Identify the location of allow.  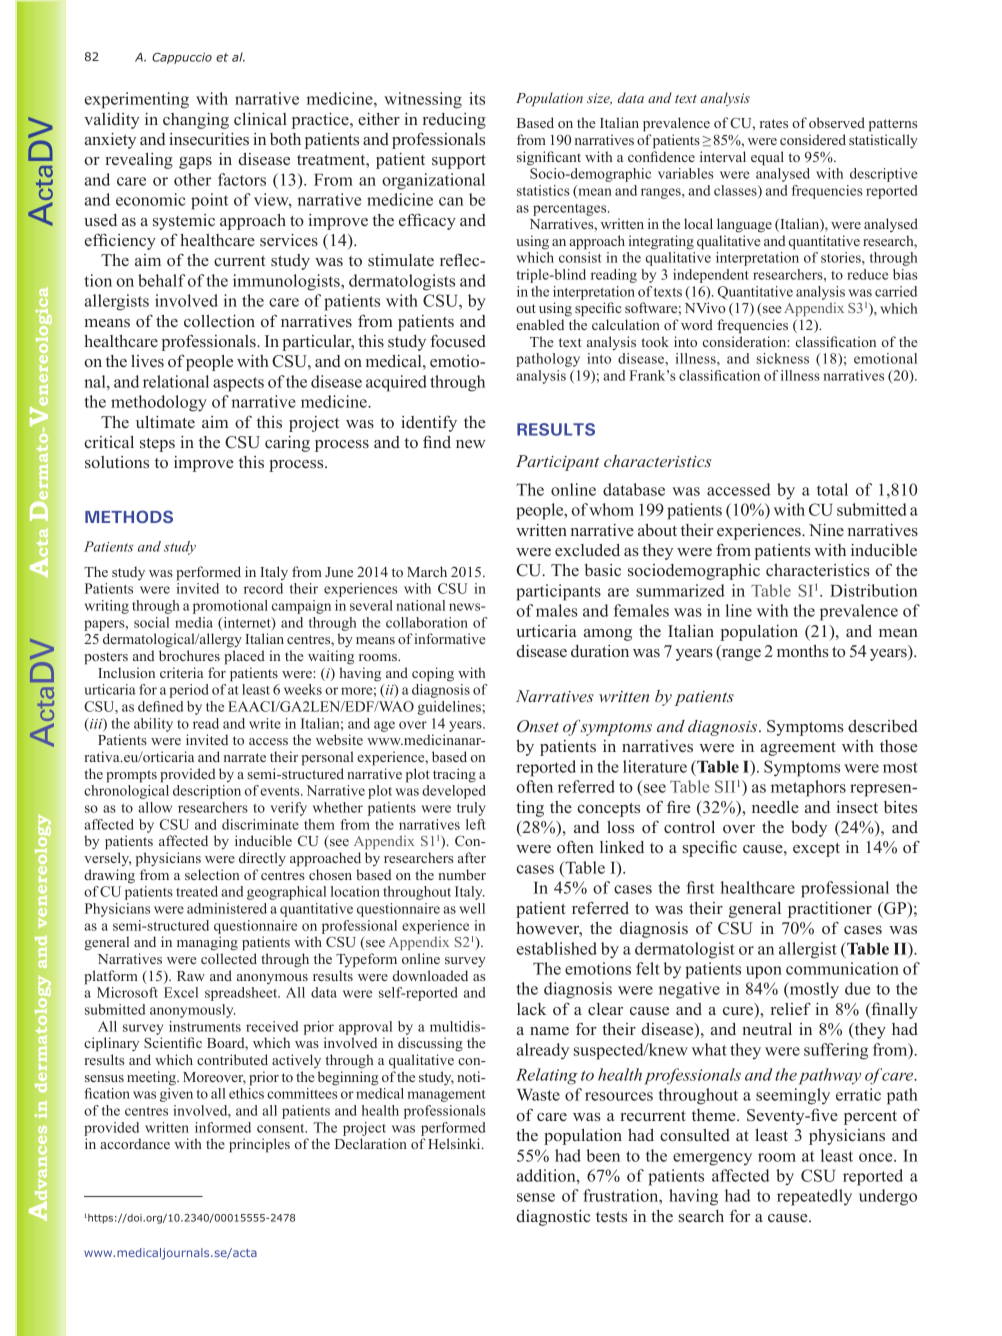
(155, 807).
